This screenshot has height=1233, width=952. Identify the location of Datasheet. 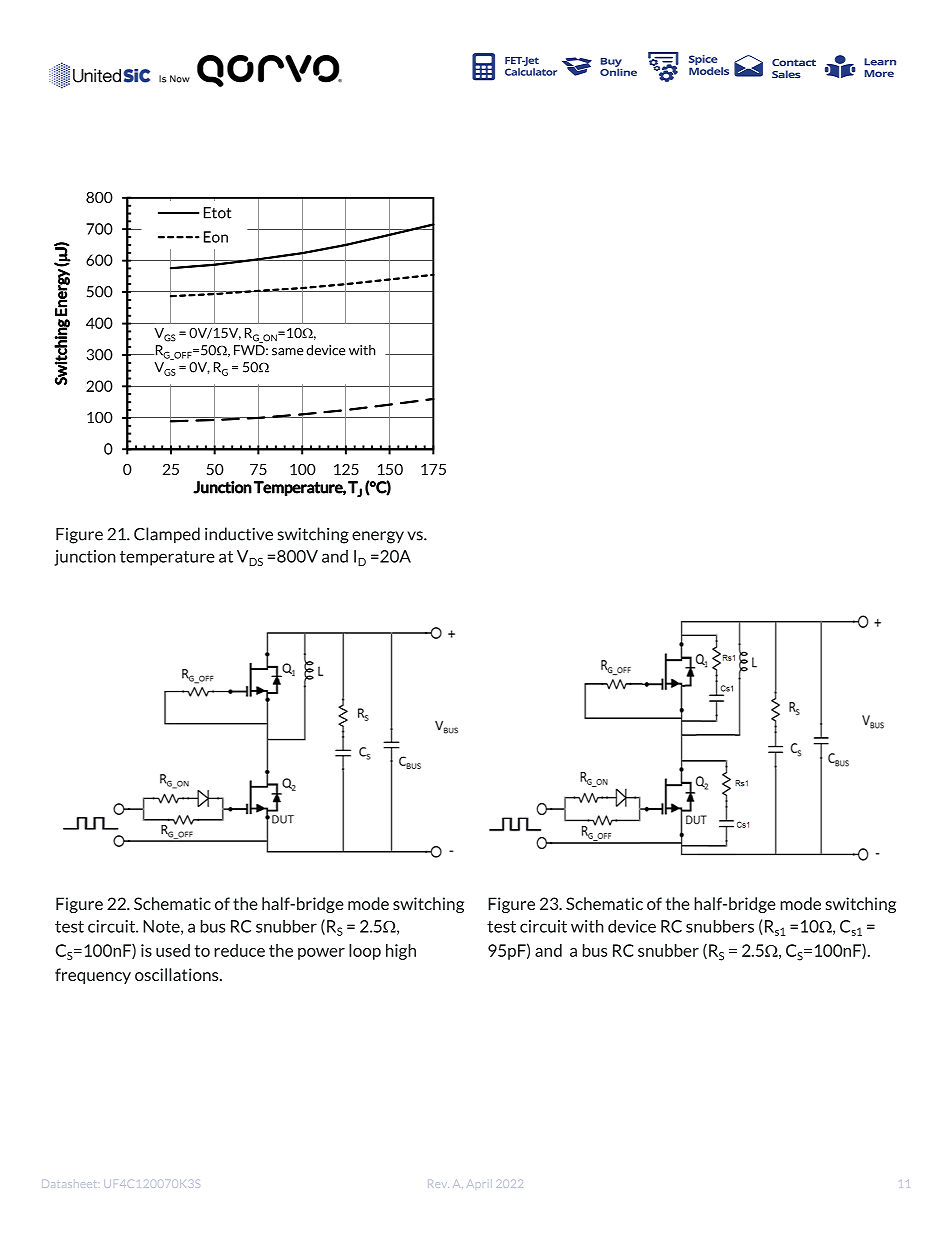
(68, 1184).
